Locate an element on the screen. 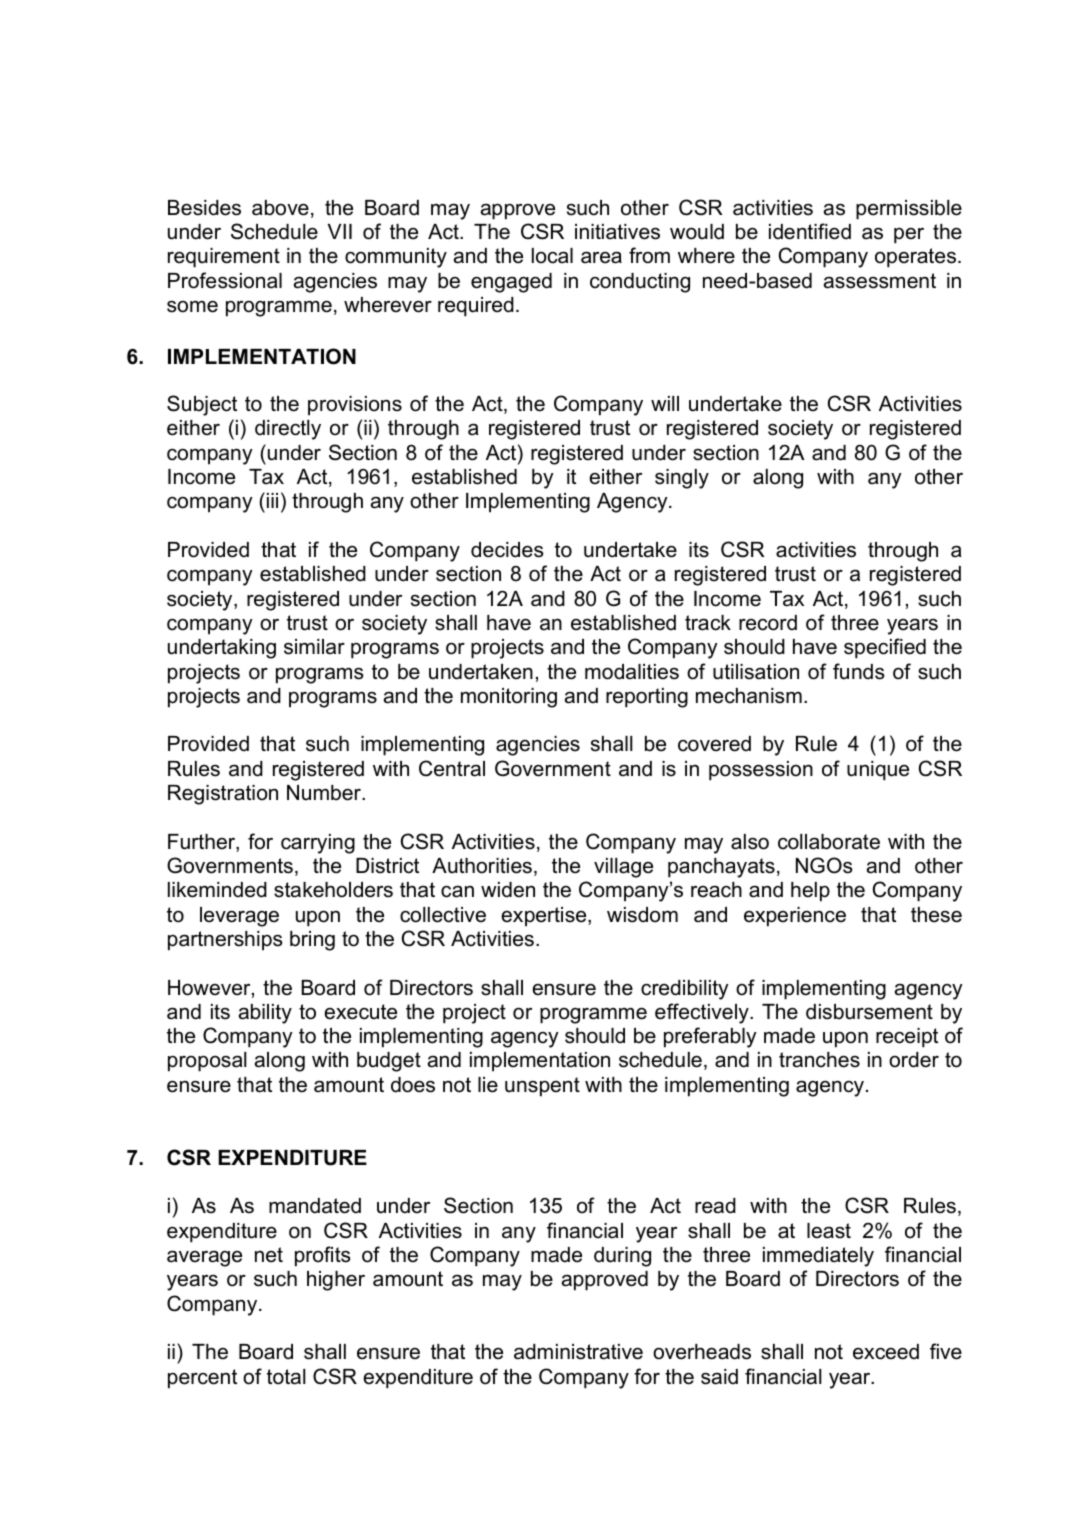 This screenshot has height=1524, width=1078. administrative is located at coordinates (578, 1352).
